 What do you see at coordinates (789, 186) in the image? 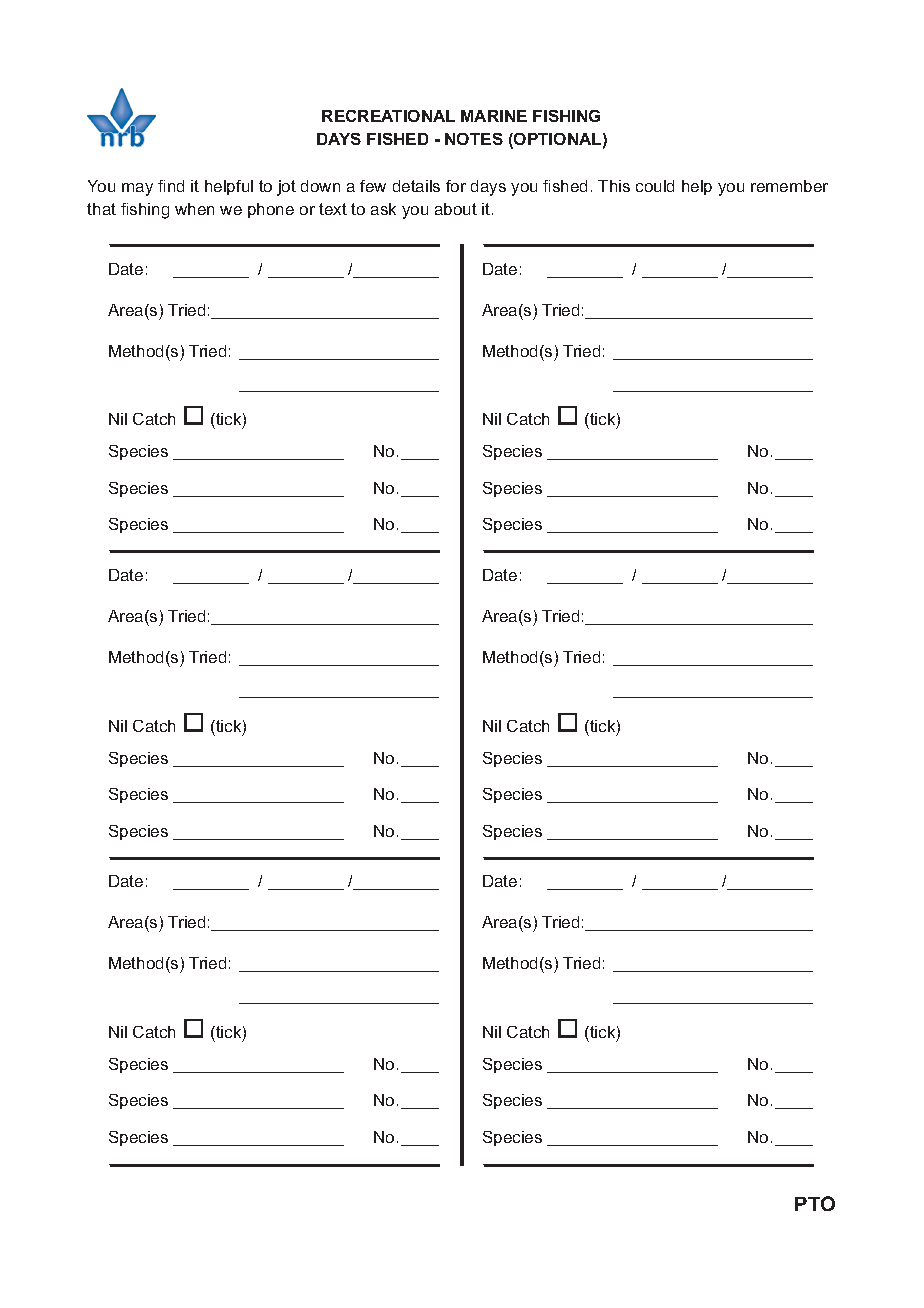
I see `remember` at bounding box center [789, 186].
